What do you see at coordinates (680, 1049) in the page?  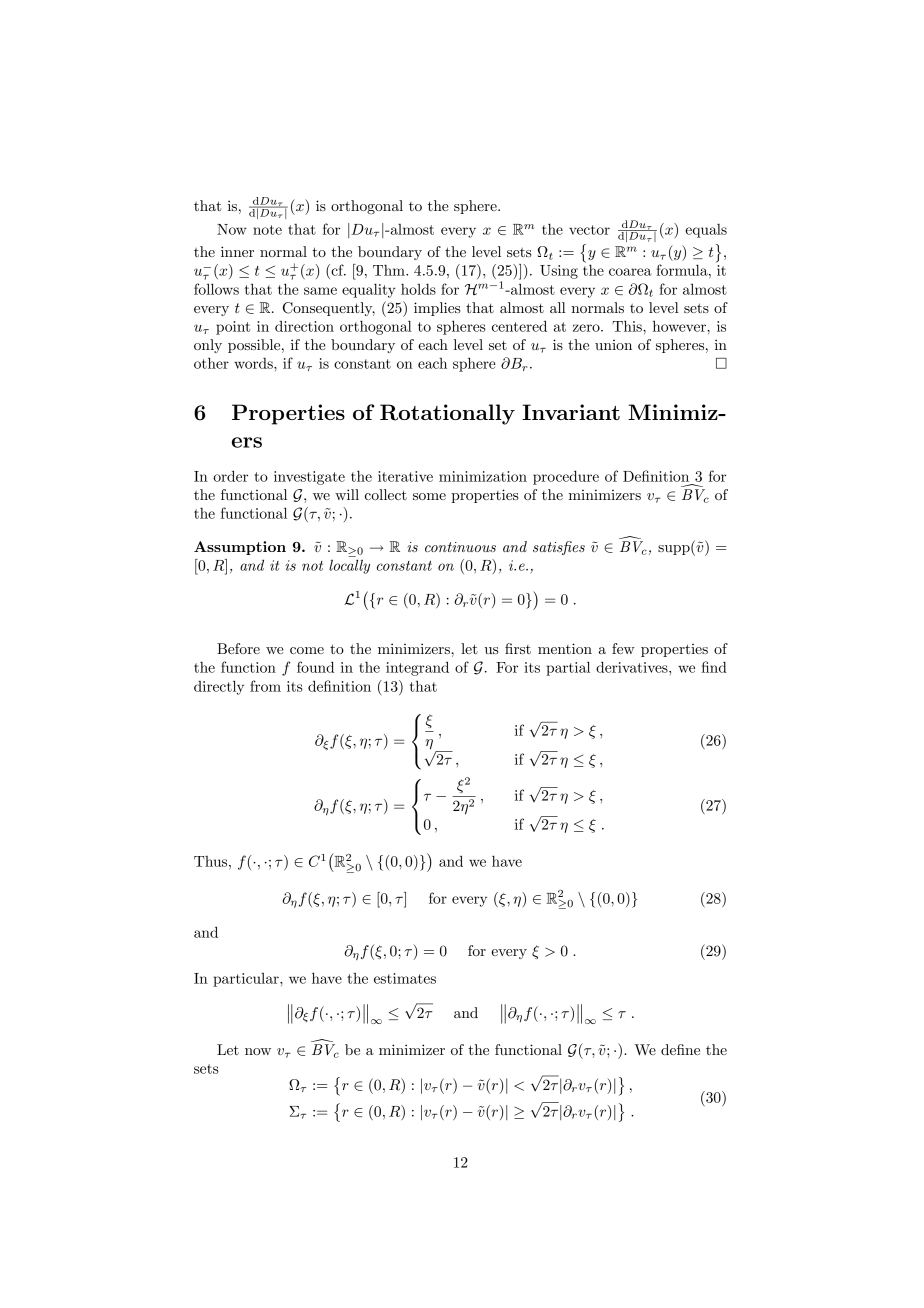 I see `define` at bounding box center [680, 1049].
